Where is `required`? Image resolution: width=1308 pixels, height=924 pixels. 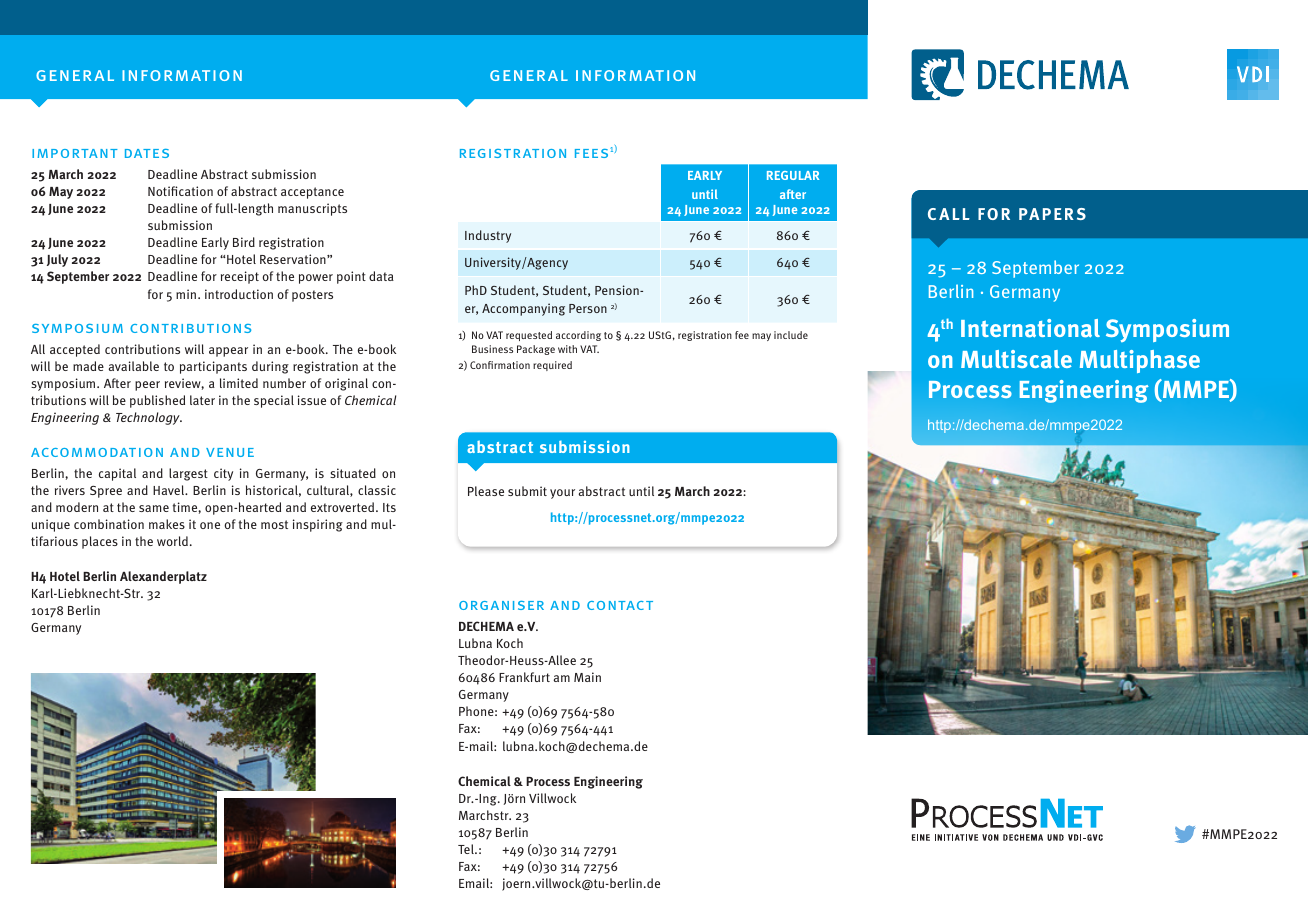
required is located at coordinates (552, 366).
